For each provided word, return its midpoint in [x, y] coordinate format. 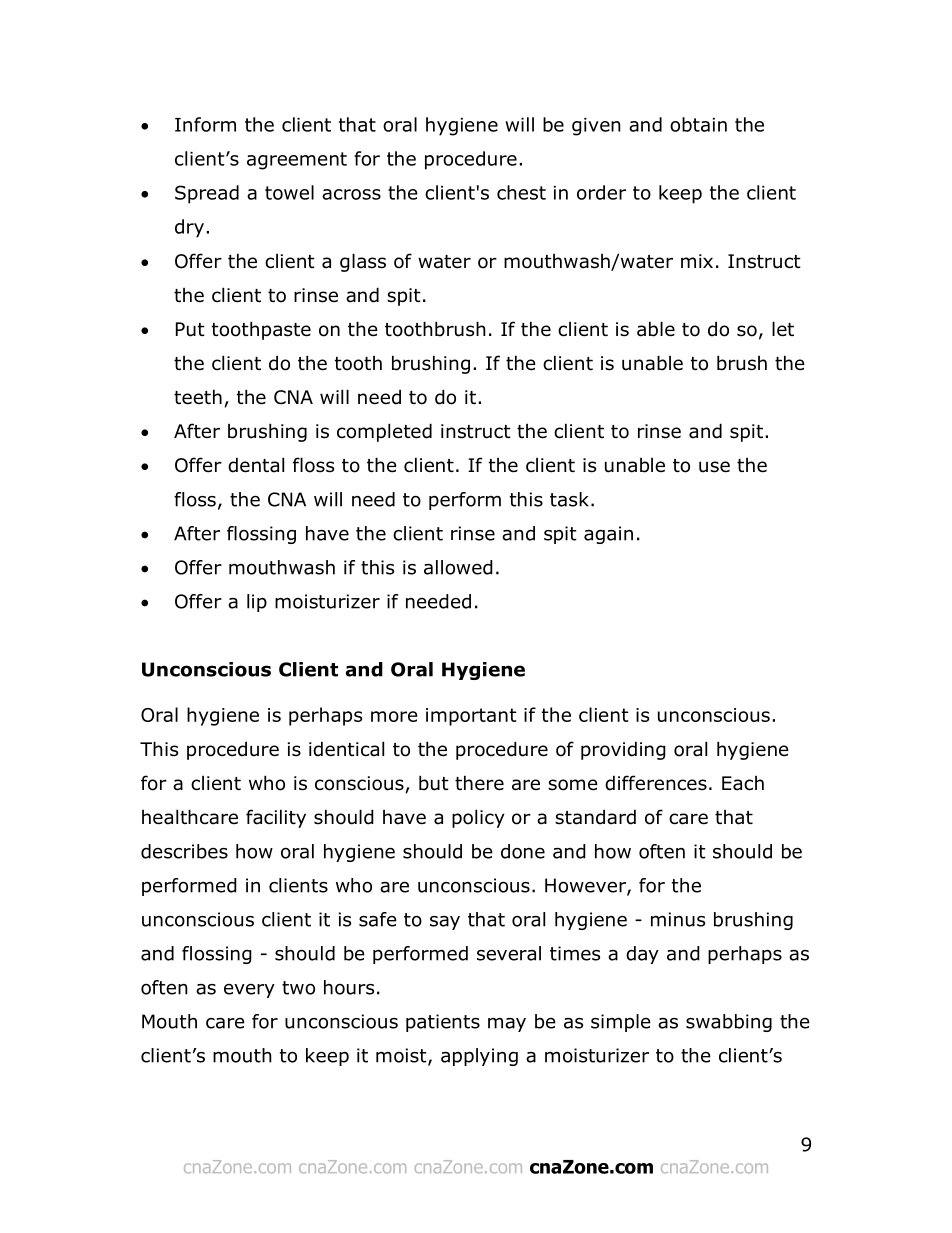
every [249, 991]
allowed [458, 567]
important [471, 717]
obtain [698, 124]
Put [190, 329]
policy [478, 818]
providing [623, 750]
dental [256, 465]
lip [257, 603]
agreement [297, 161]
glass [363, 262]
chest [521, 192]
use [714, 467]
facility [276, 818]
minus [678, 919]
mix [697, 261]
